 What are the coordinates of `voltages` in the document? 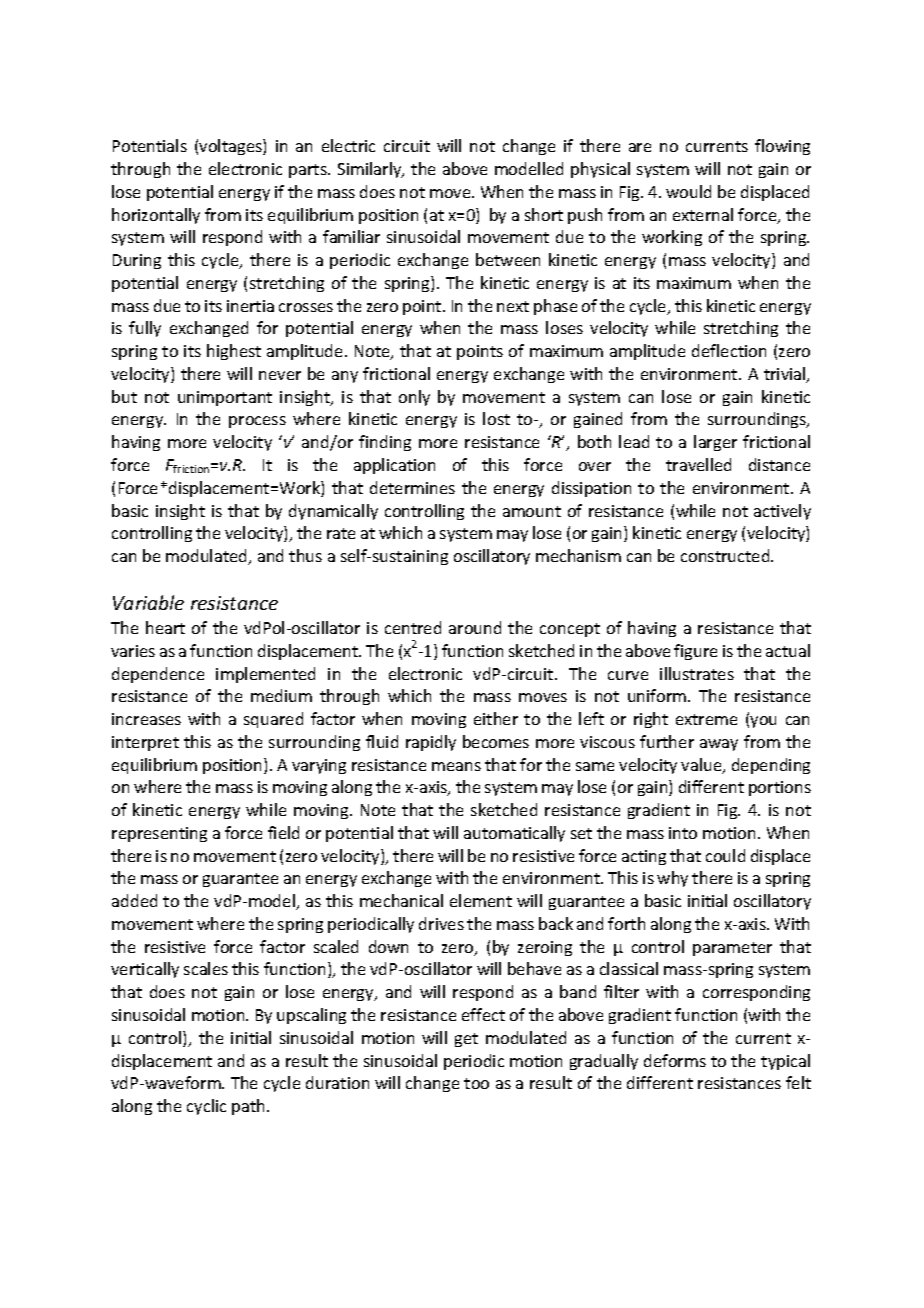 It's located at (231, 147).
